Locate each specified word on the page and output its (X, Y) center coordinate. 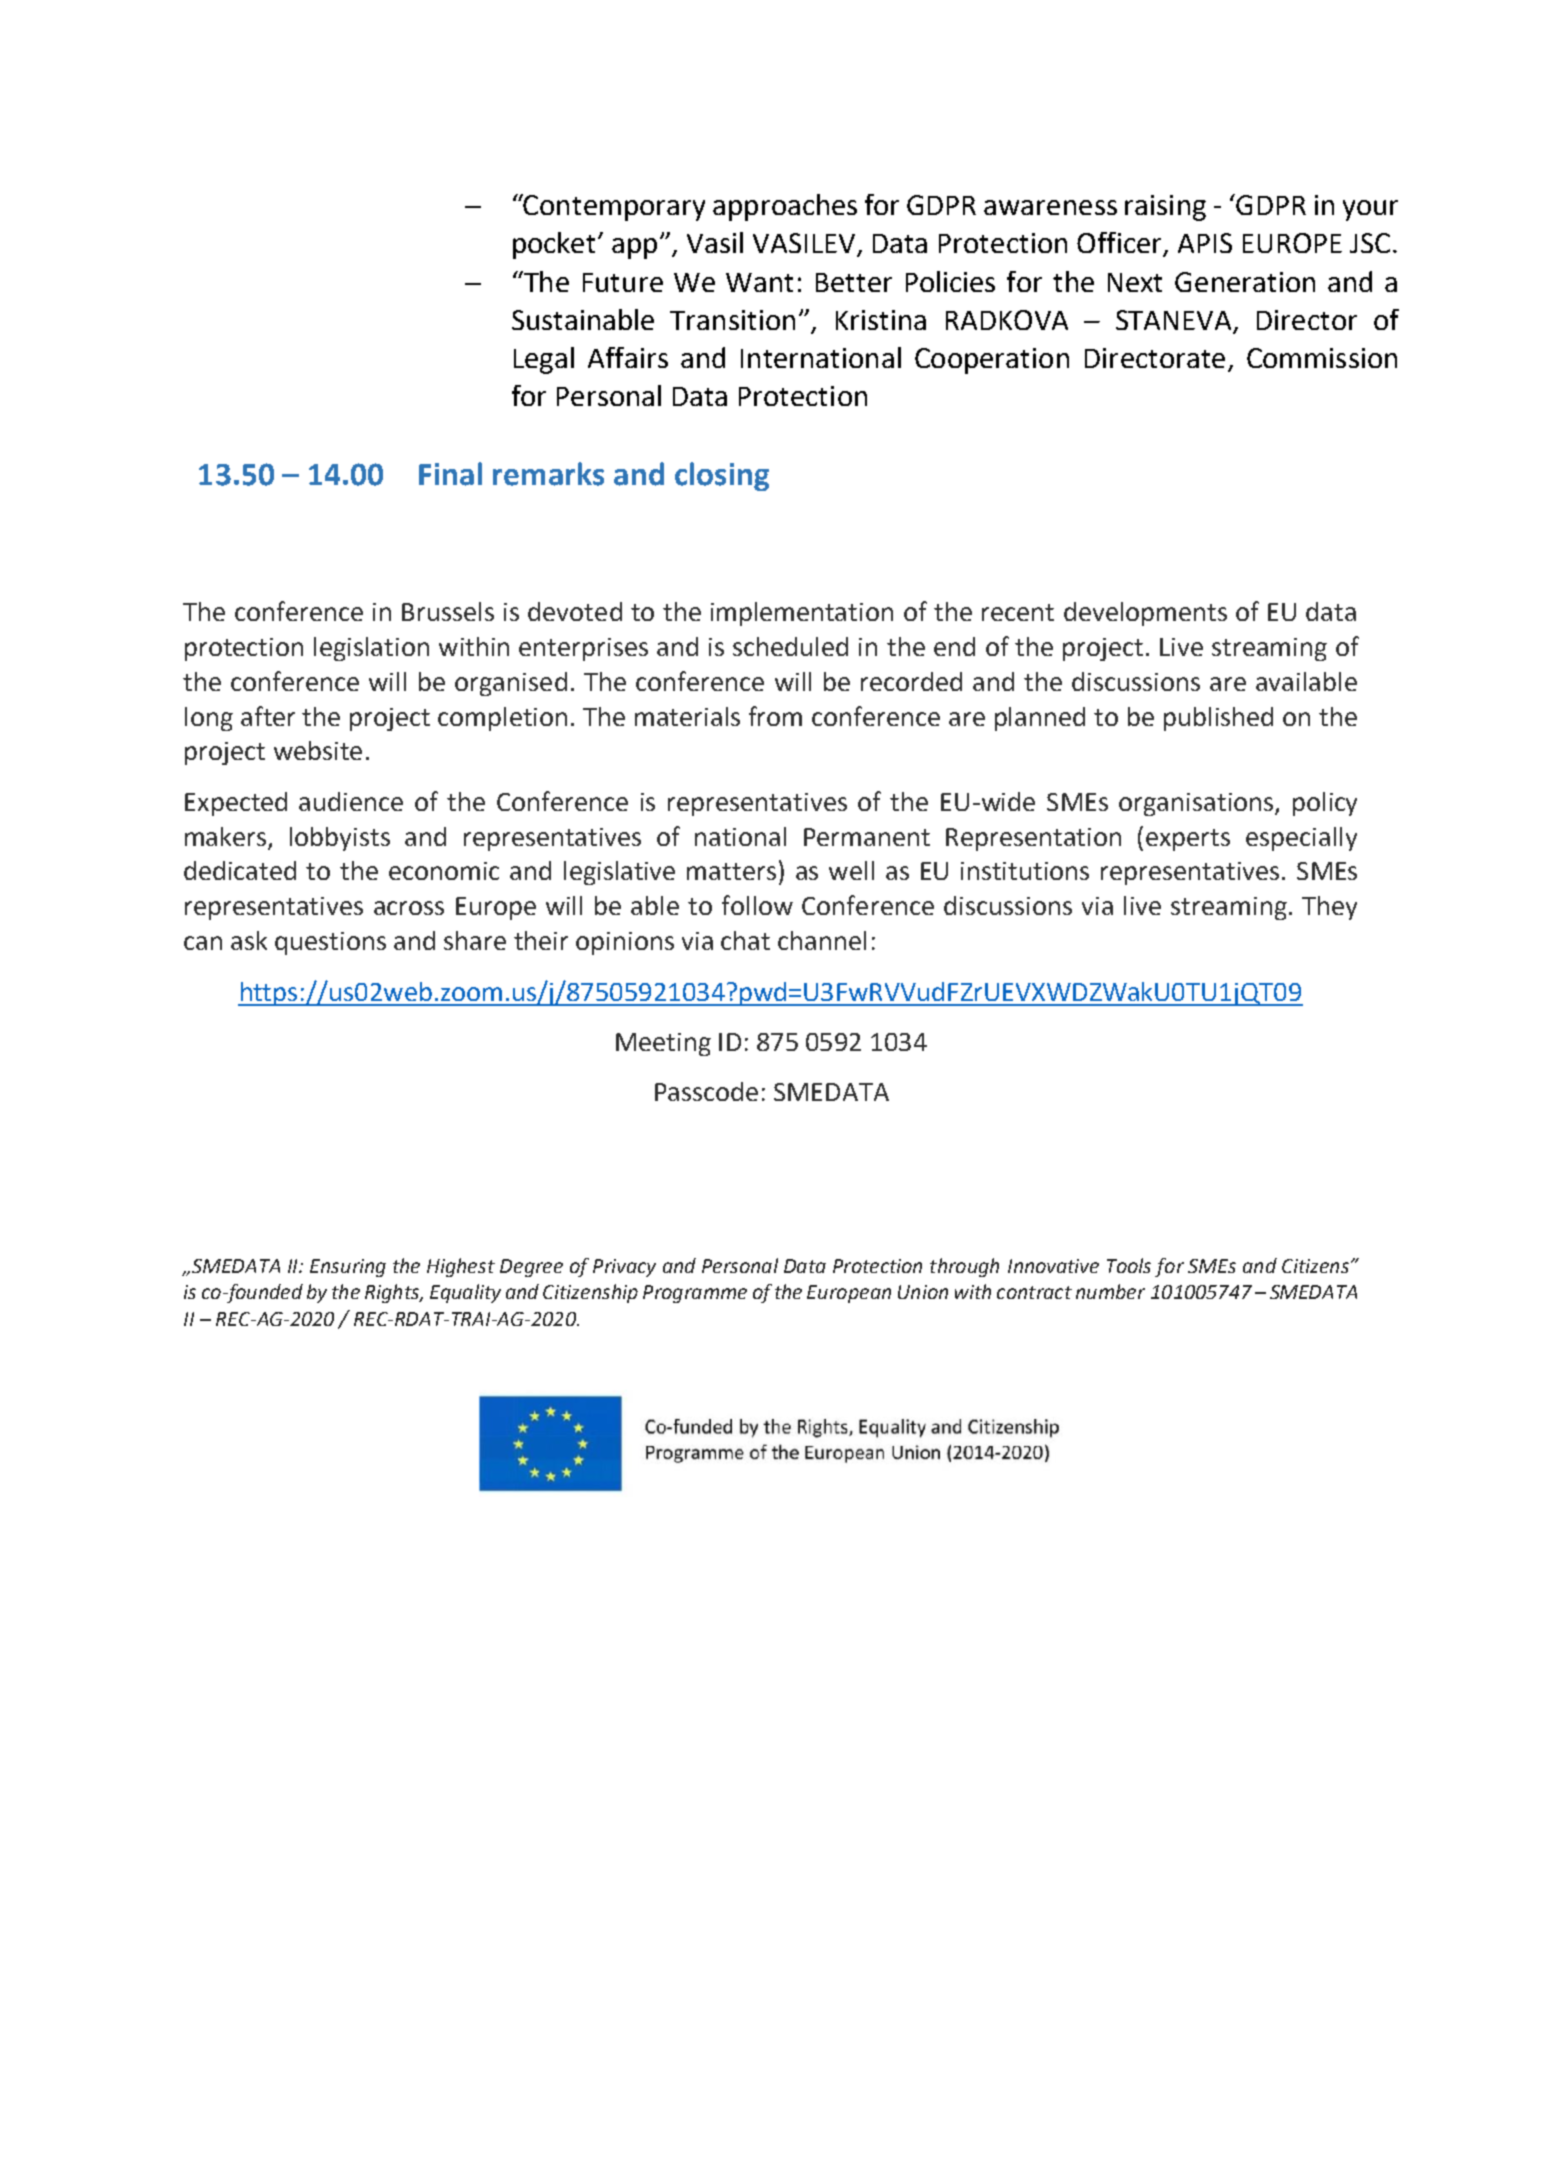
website (318, 750)
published (1218, 719)
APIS (1205, 243)
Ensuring (348, 1268)
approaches (785, 207)
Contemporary (613, 207)
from (775, 716)
